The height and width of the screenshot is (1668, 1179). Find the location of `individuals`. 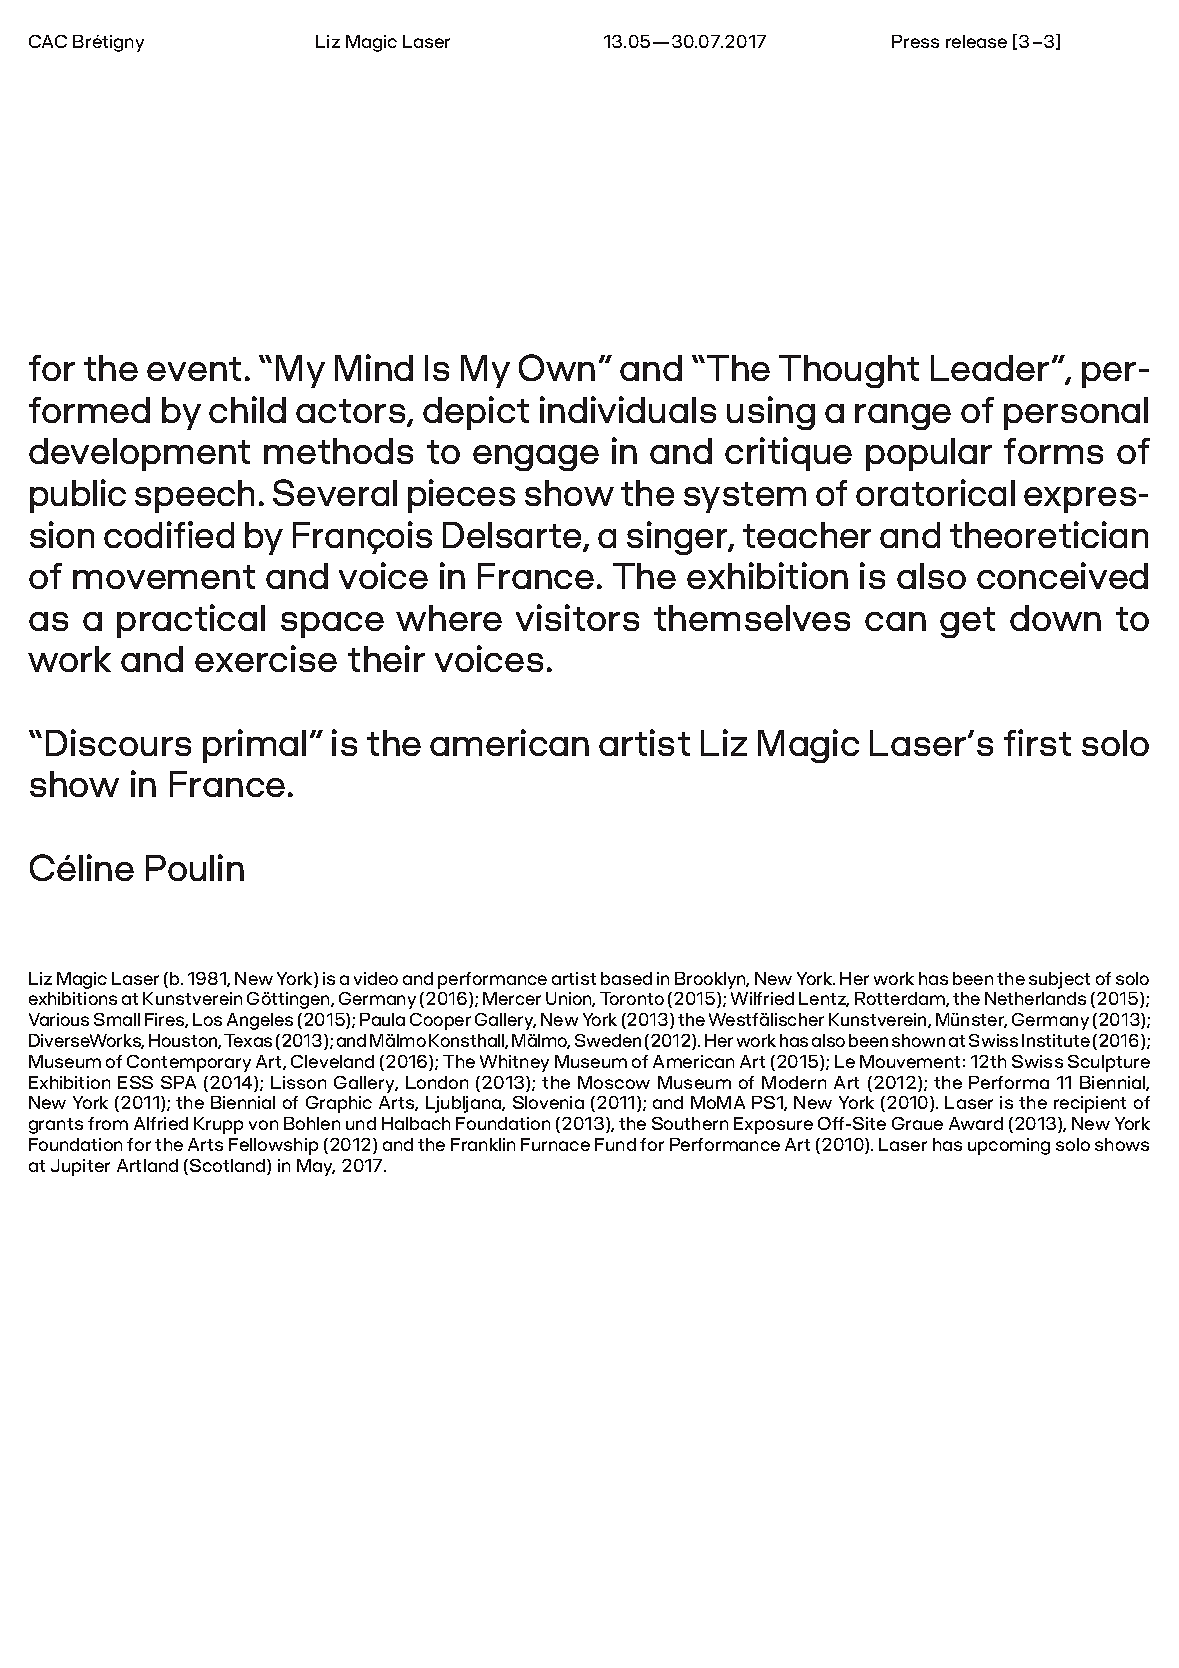

individuals is located at coordinates (628, 409).
